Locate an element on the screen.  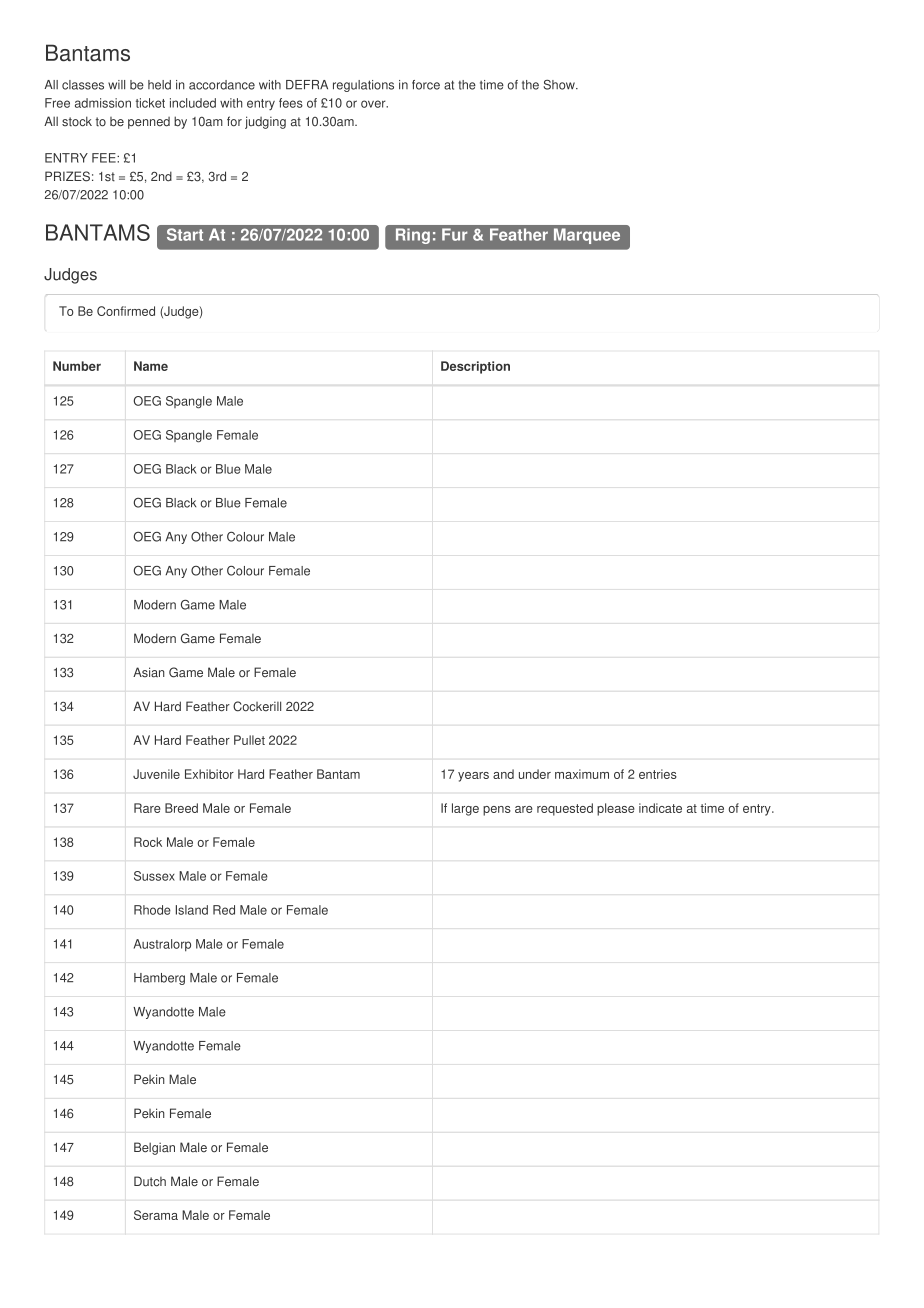
Marquee is located at coordinates (587, 236).
